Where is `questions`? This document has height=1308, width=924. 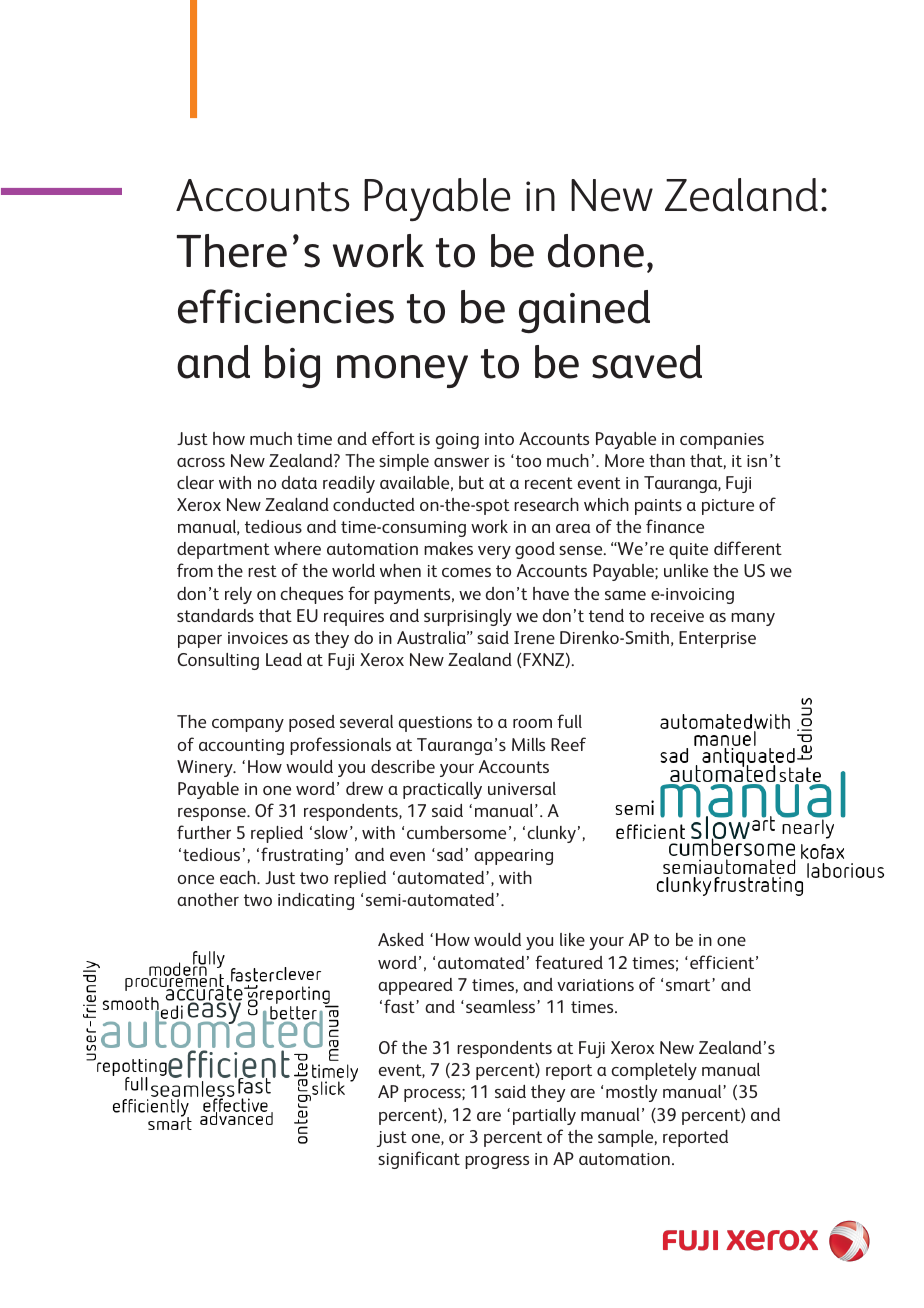
questions is located at coordinates (435, 724).
